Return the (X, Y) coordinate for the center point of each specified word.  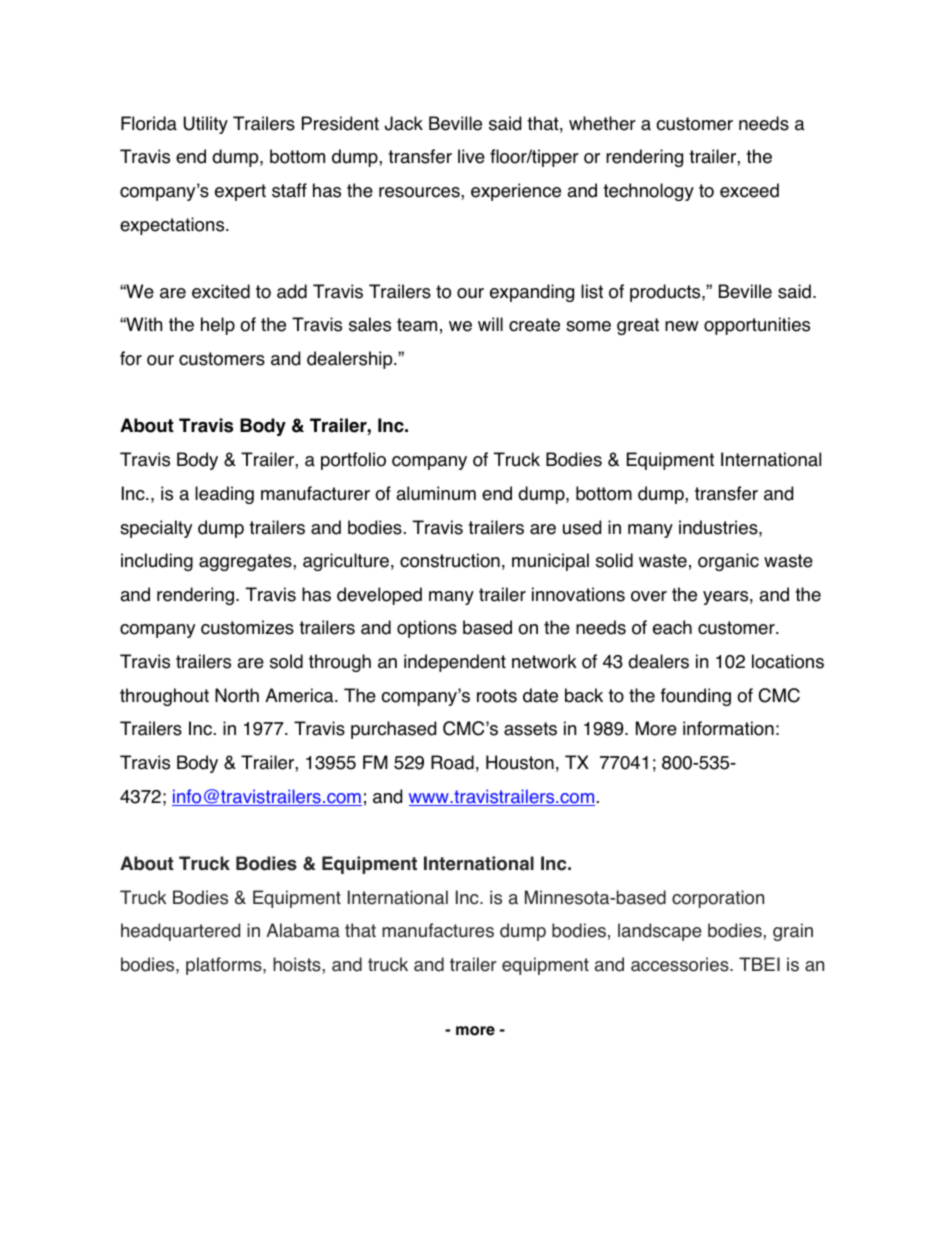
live (471, 156)
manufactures (438, 930)
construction (450, 560)
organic (728, 562)
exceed (749, 190)
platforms (225, 966)
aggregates (246, 562)
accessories (681, 964)
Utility (205, 125)
